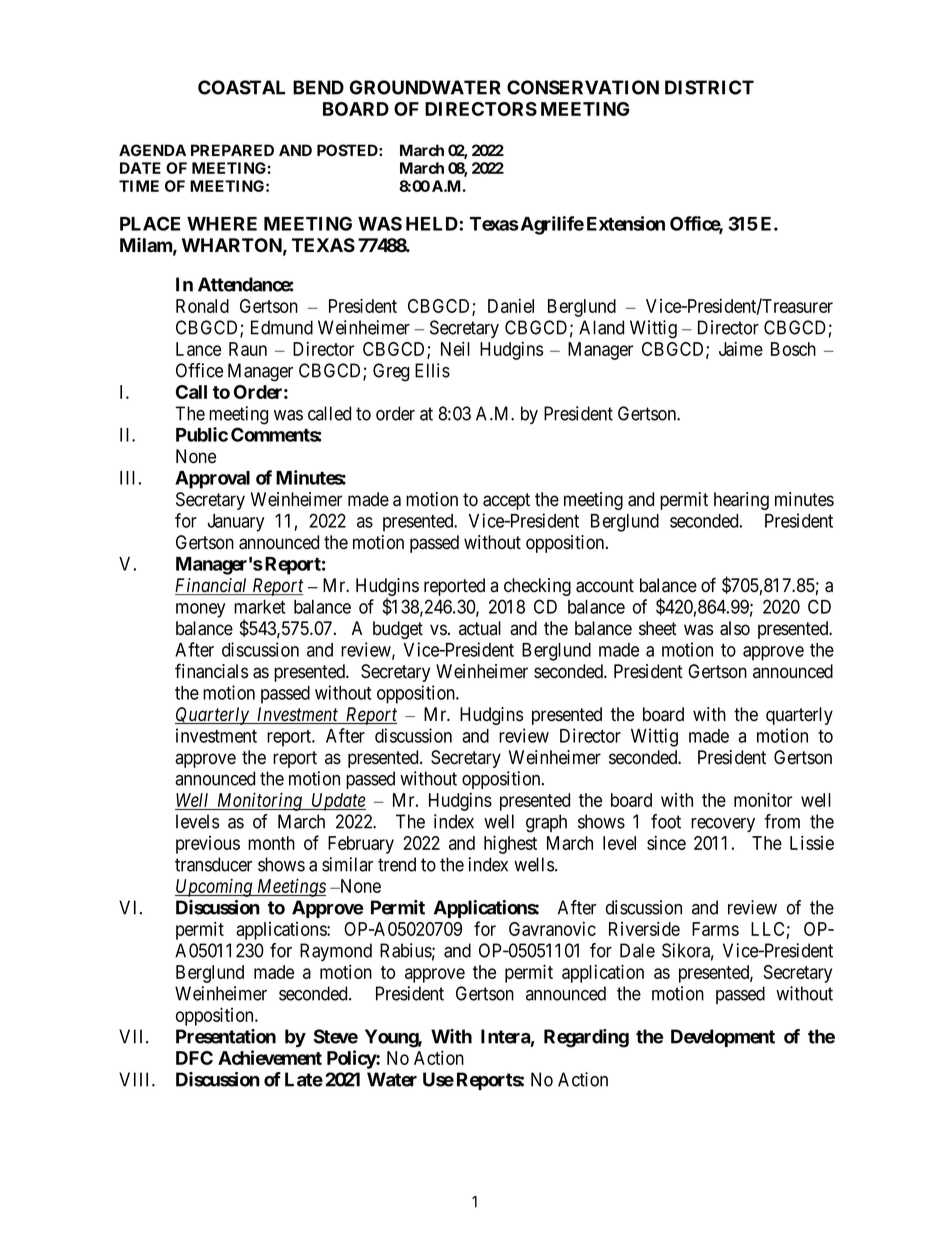 This screenshot has width=952, height=1233. What do you see at coordinates (226, 1036) in the screenshot?
I see `Presentation` at bounding box center [226, 1036].
